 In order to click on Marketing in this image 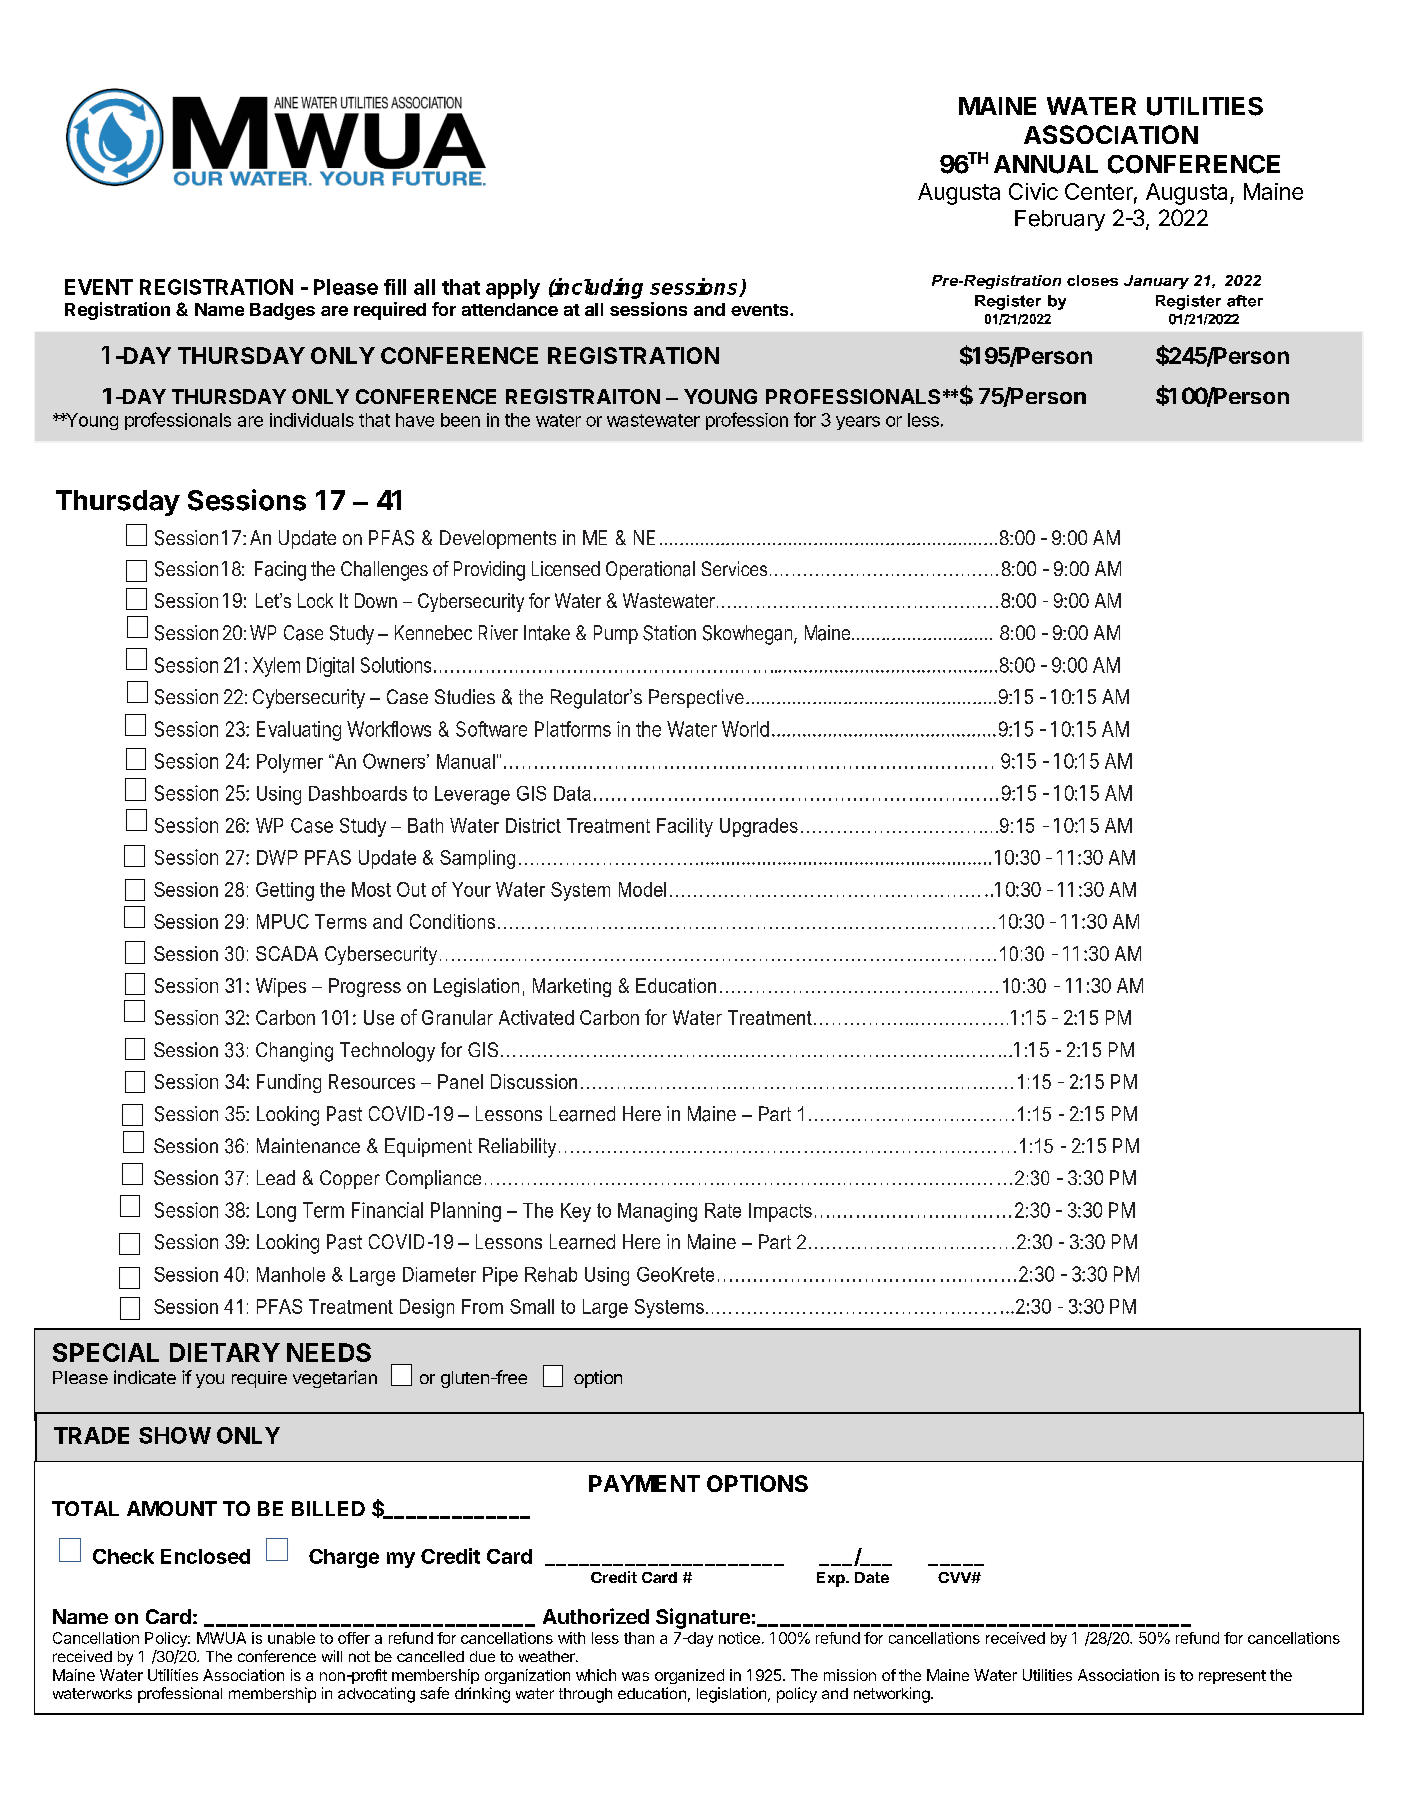, I will do `click(572, 987)`.
